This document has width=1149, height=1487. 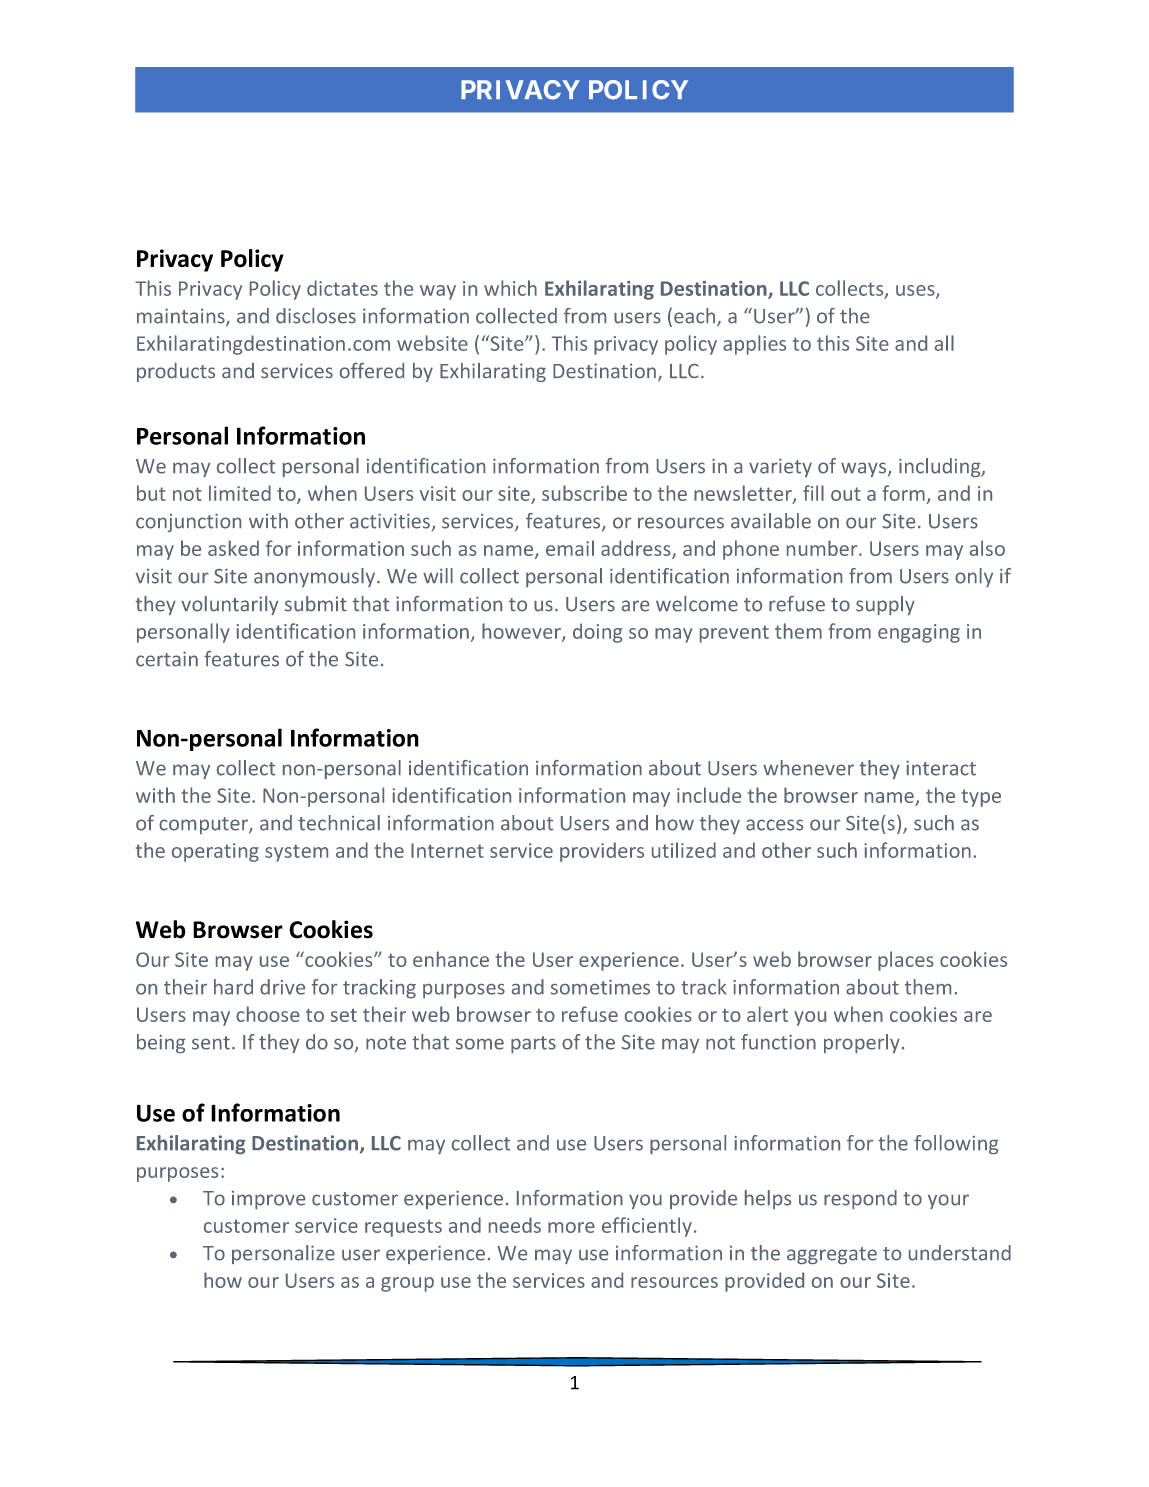 I want to click on improve, so click(x=268, y=1200).
